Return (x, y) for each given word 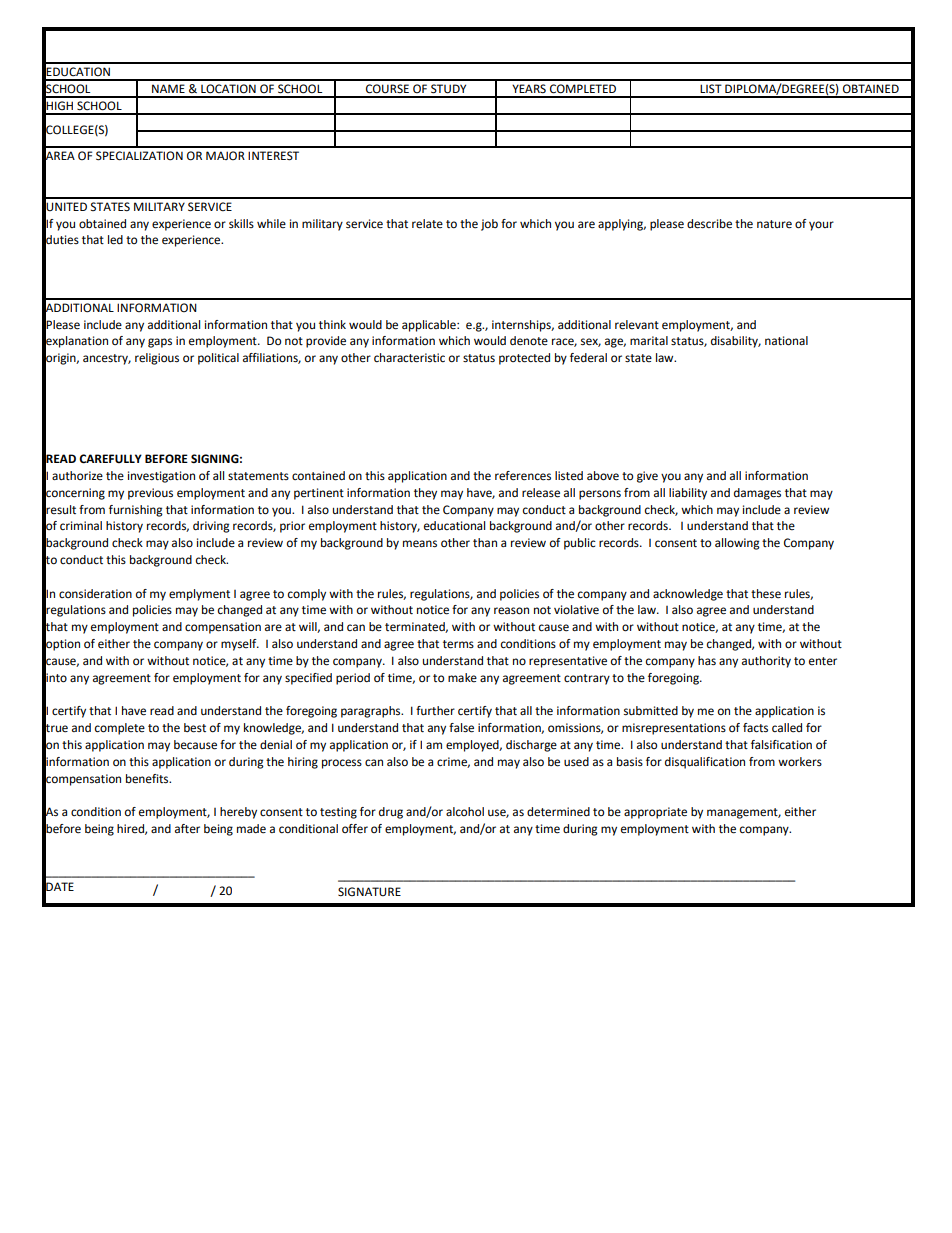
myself (240, 645)
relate (427, 224)
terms (458, 644)
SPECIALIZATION (139, 156)
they (425, 494)
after (187, 829)
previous (150, 494)
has (707, 660)
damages (757, 494)
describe (709, 224)
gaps (160, 343)
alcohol (465, 812)
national (786, 341)
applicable (430, 326)
